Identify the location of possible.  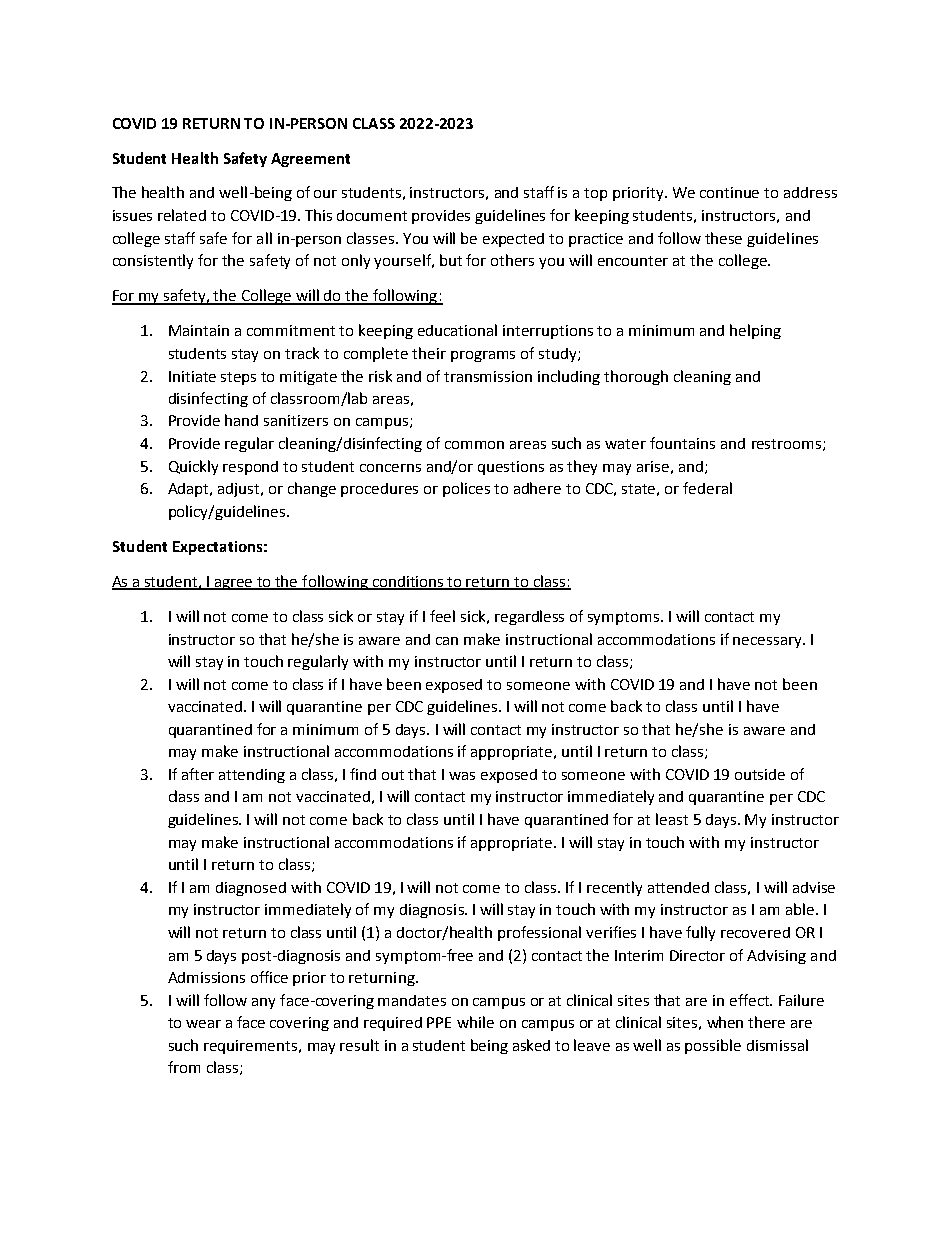
(713, 1046).
